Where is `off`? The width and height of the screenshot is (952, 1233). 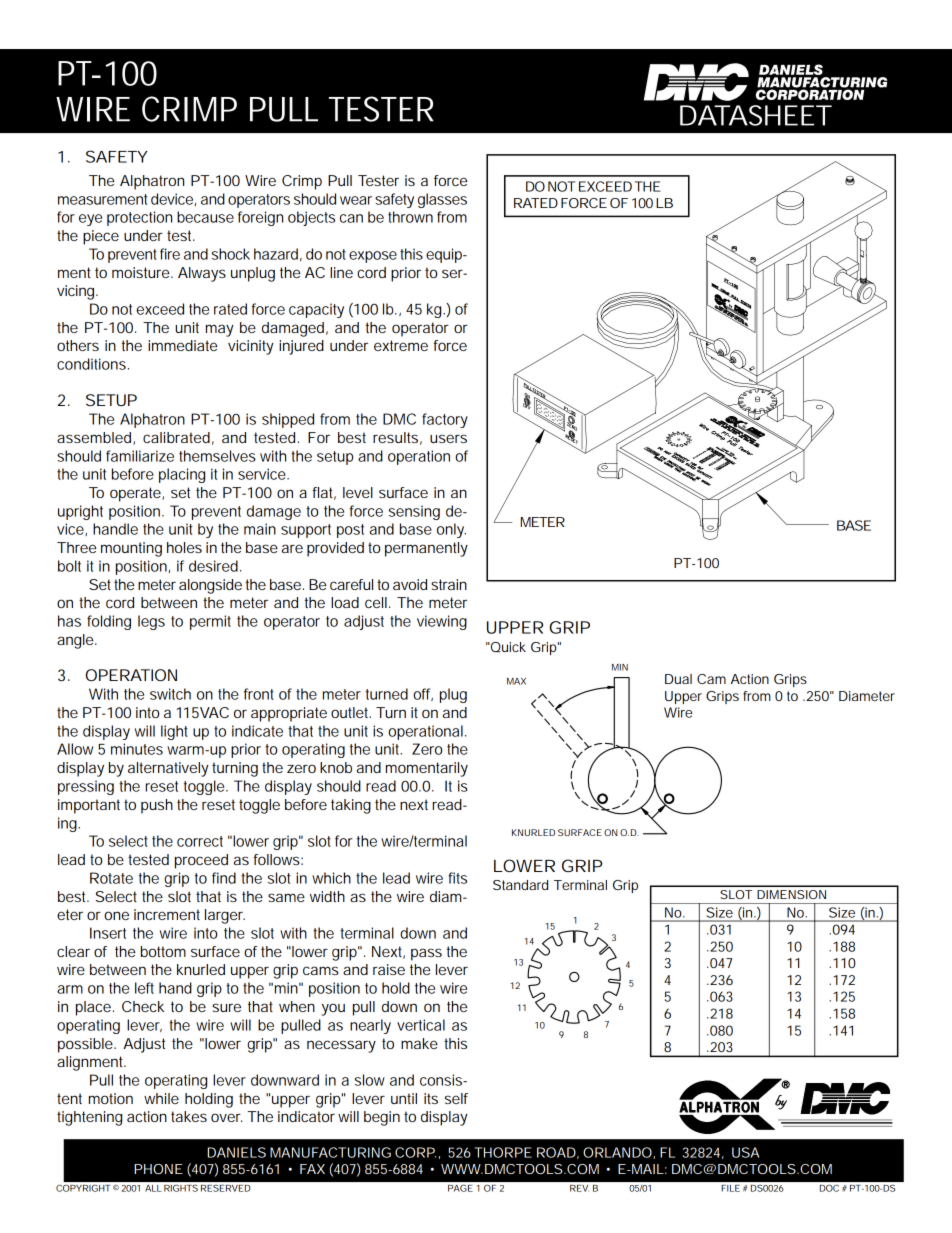
off is located at coordinates (423, 694).
